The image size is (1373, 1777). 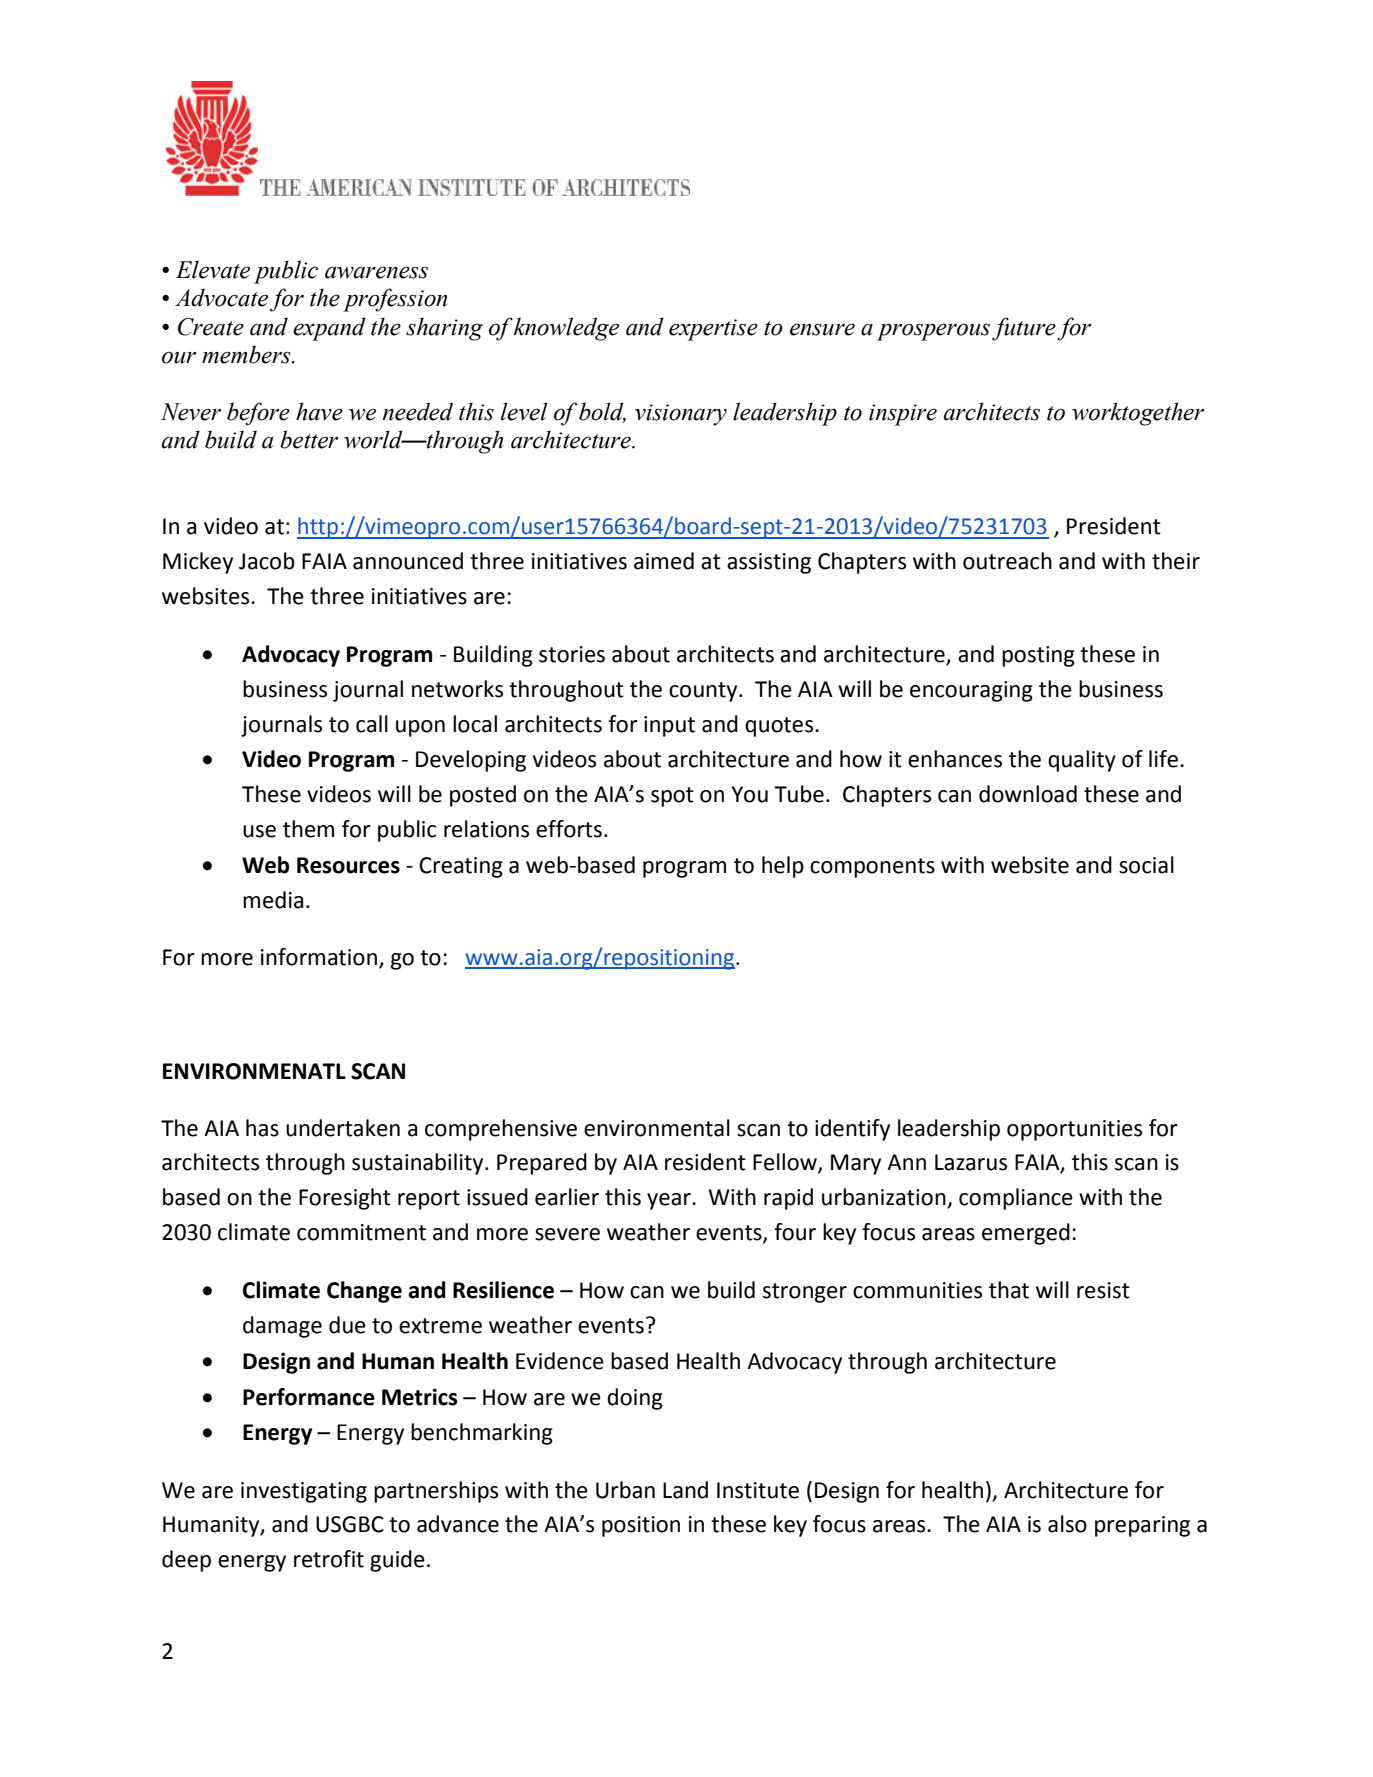 What do you see at coordinates (713, 330) in the screenshot?
I see `expertise` at bounding box center [713, 330].
